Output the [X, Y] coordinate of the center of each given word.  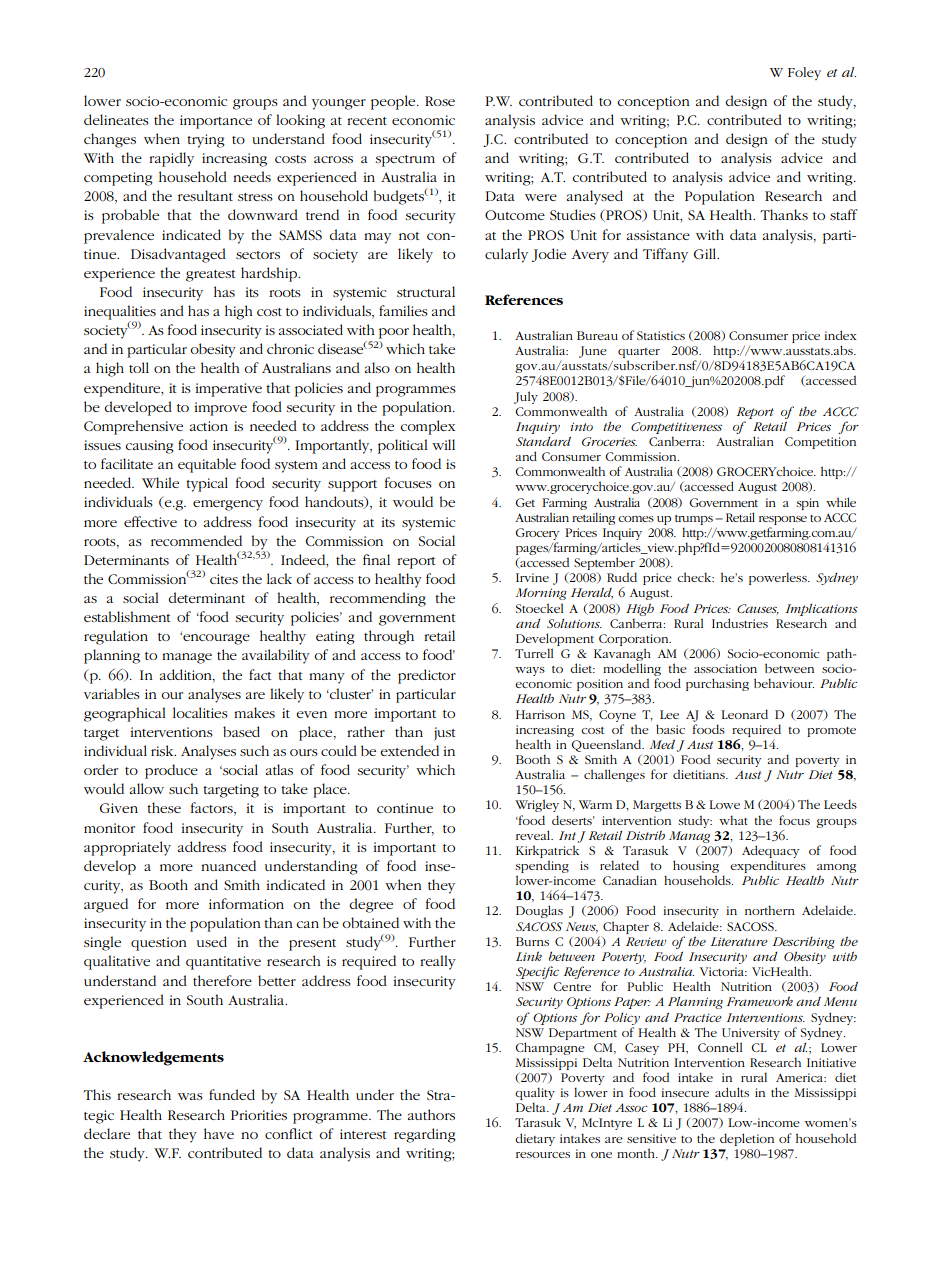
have [219, 1133]
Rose [440, 101]
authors [431, 1114]
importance [216, 122]
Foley [804, 73]
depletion [747, 1139]
